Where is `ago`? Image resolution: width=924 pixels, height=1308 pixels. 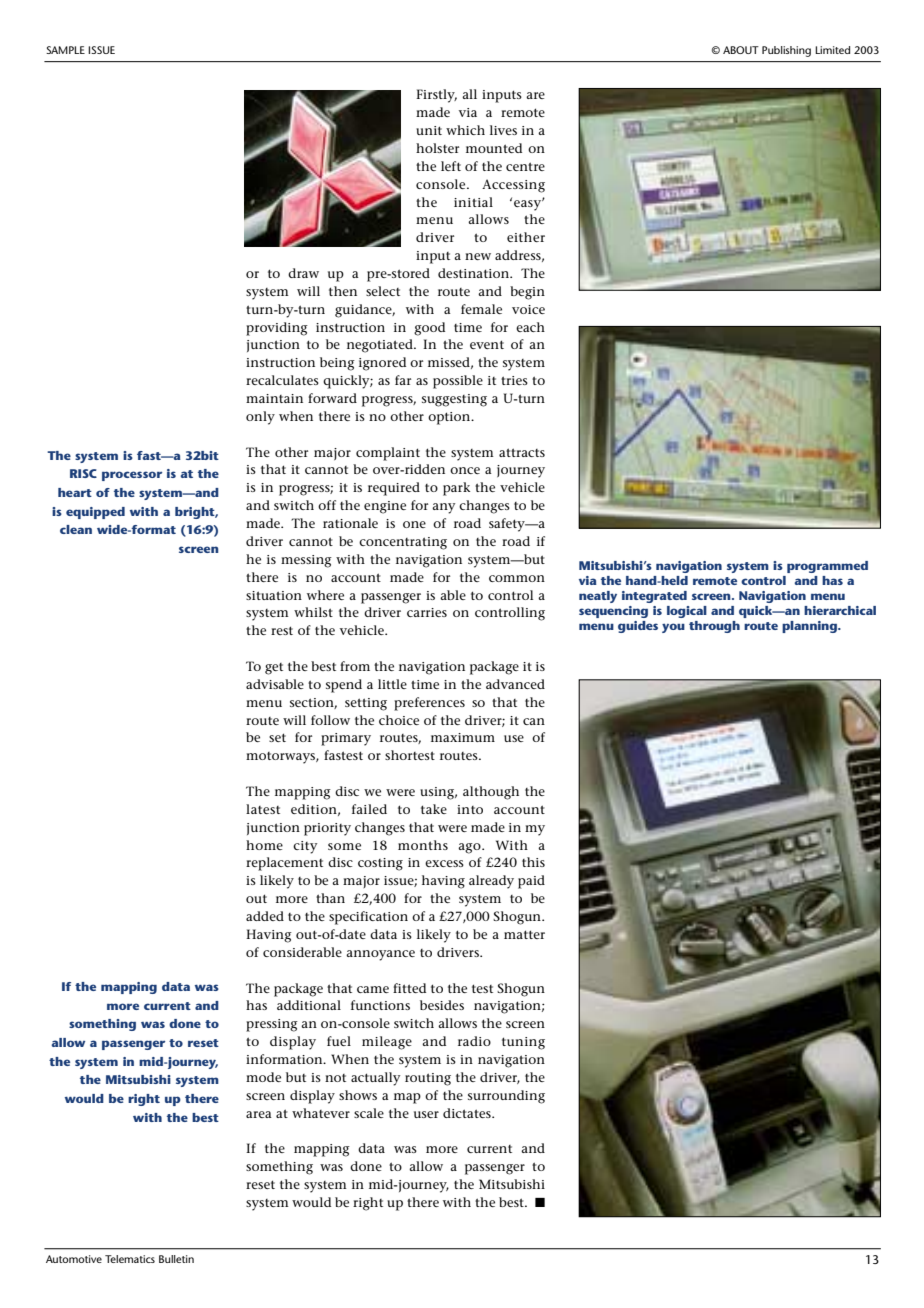 ago is located at coordinates (470, 848).
